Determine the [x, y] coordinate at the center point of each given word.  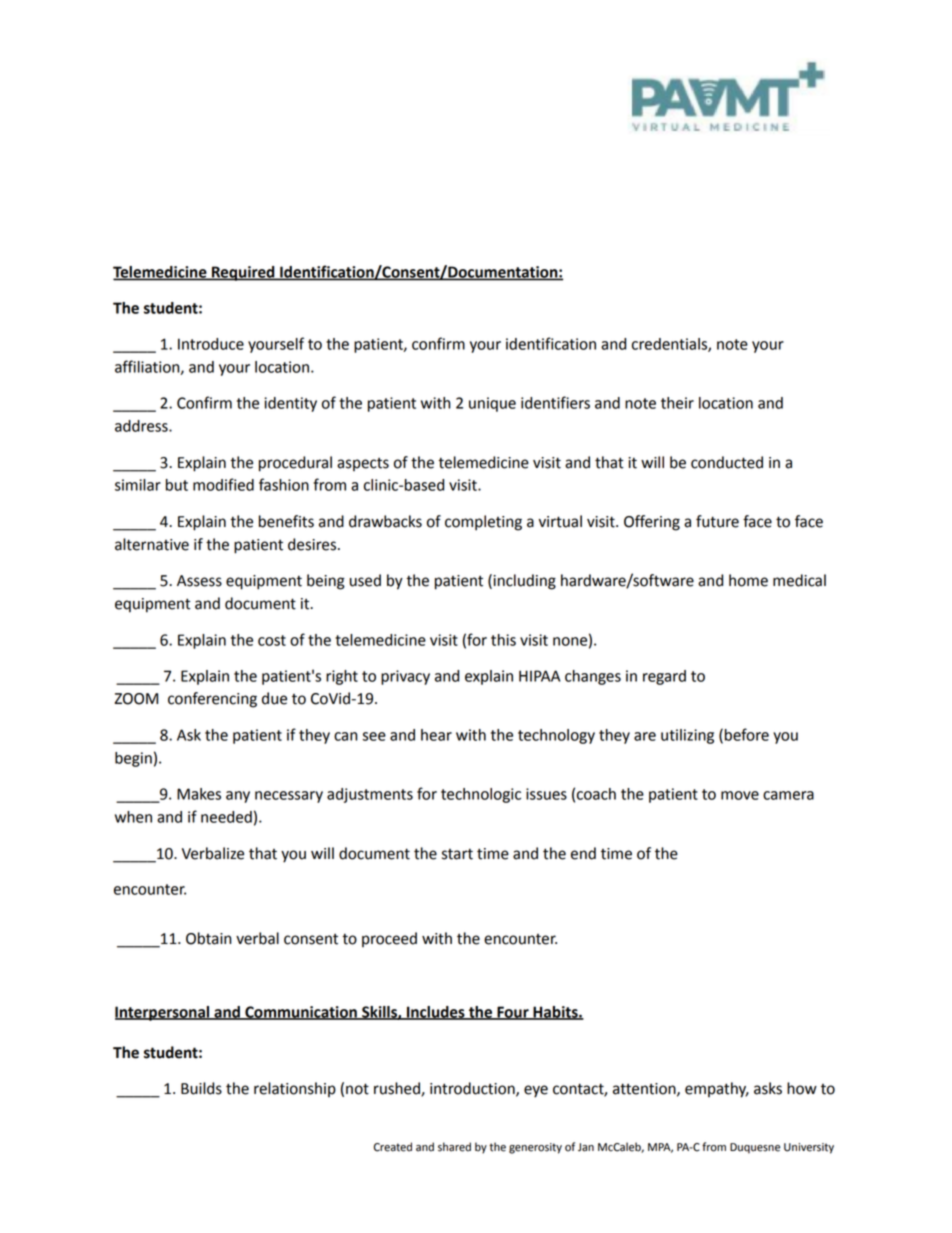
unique [492, 404]
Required [243, 273]
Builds [201, 1088]
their [677, 403]
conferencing [212, 700]
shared [454, 1147]
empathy [717, 1090]
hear [436, 735]
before [747, 734]
